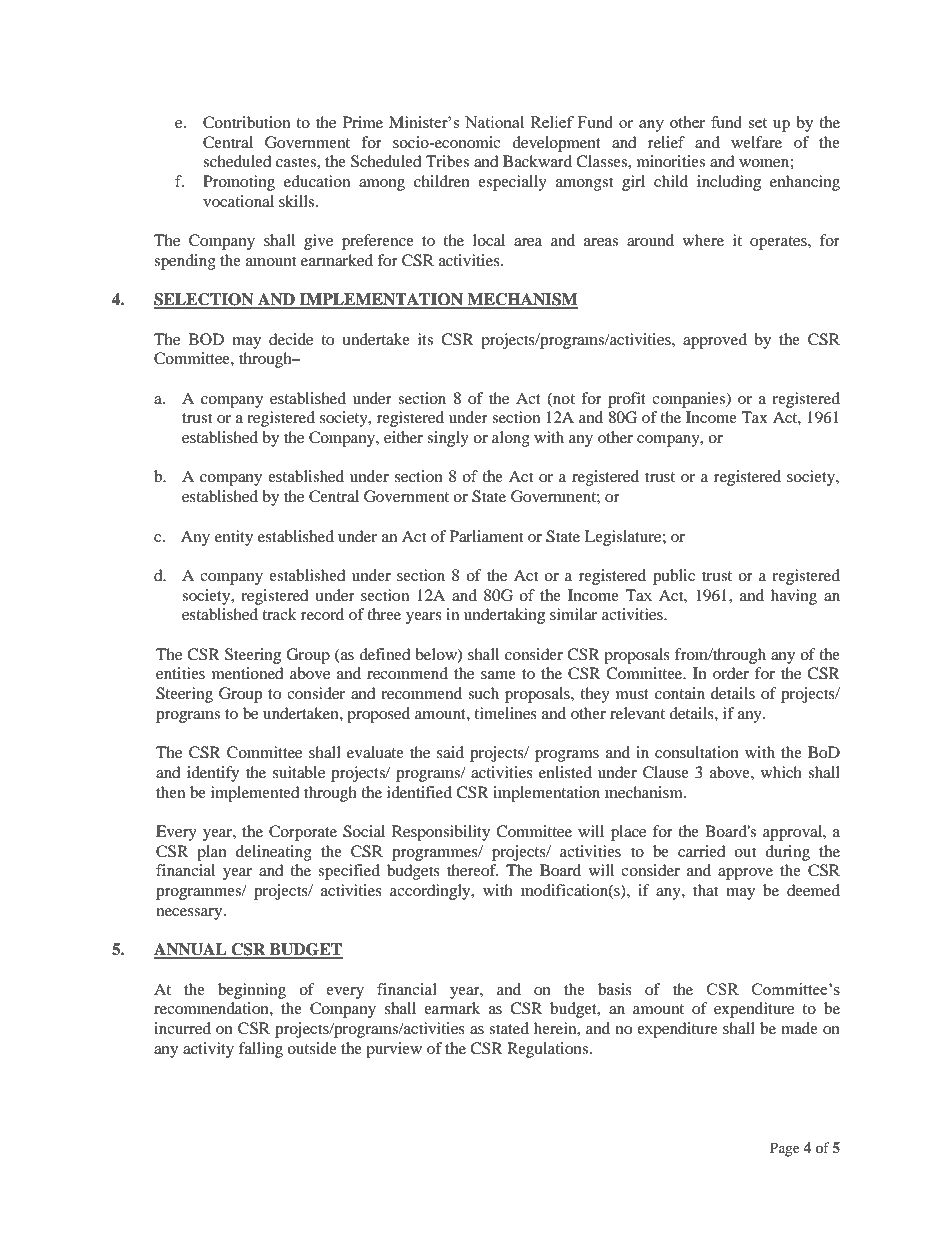 The width and height of the document is (952, 1233). I want to click on timelines, so click(505, 713).
